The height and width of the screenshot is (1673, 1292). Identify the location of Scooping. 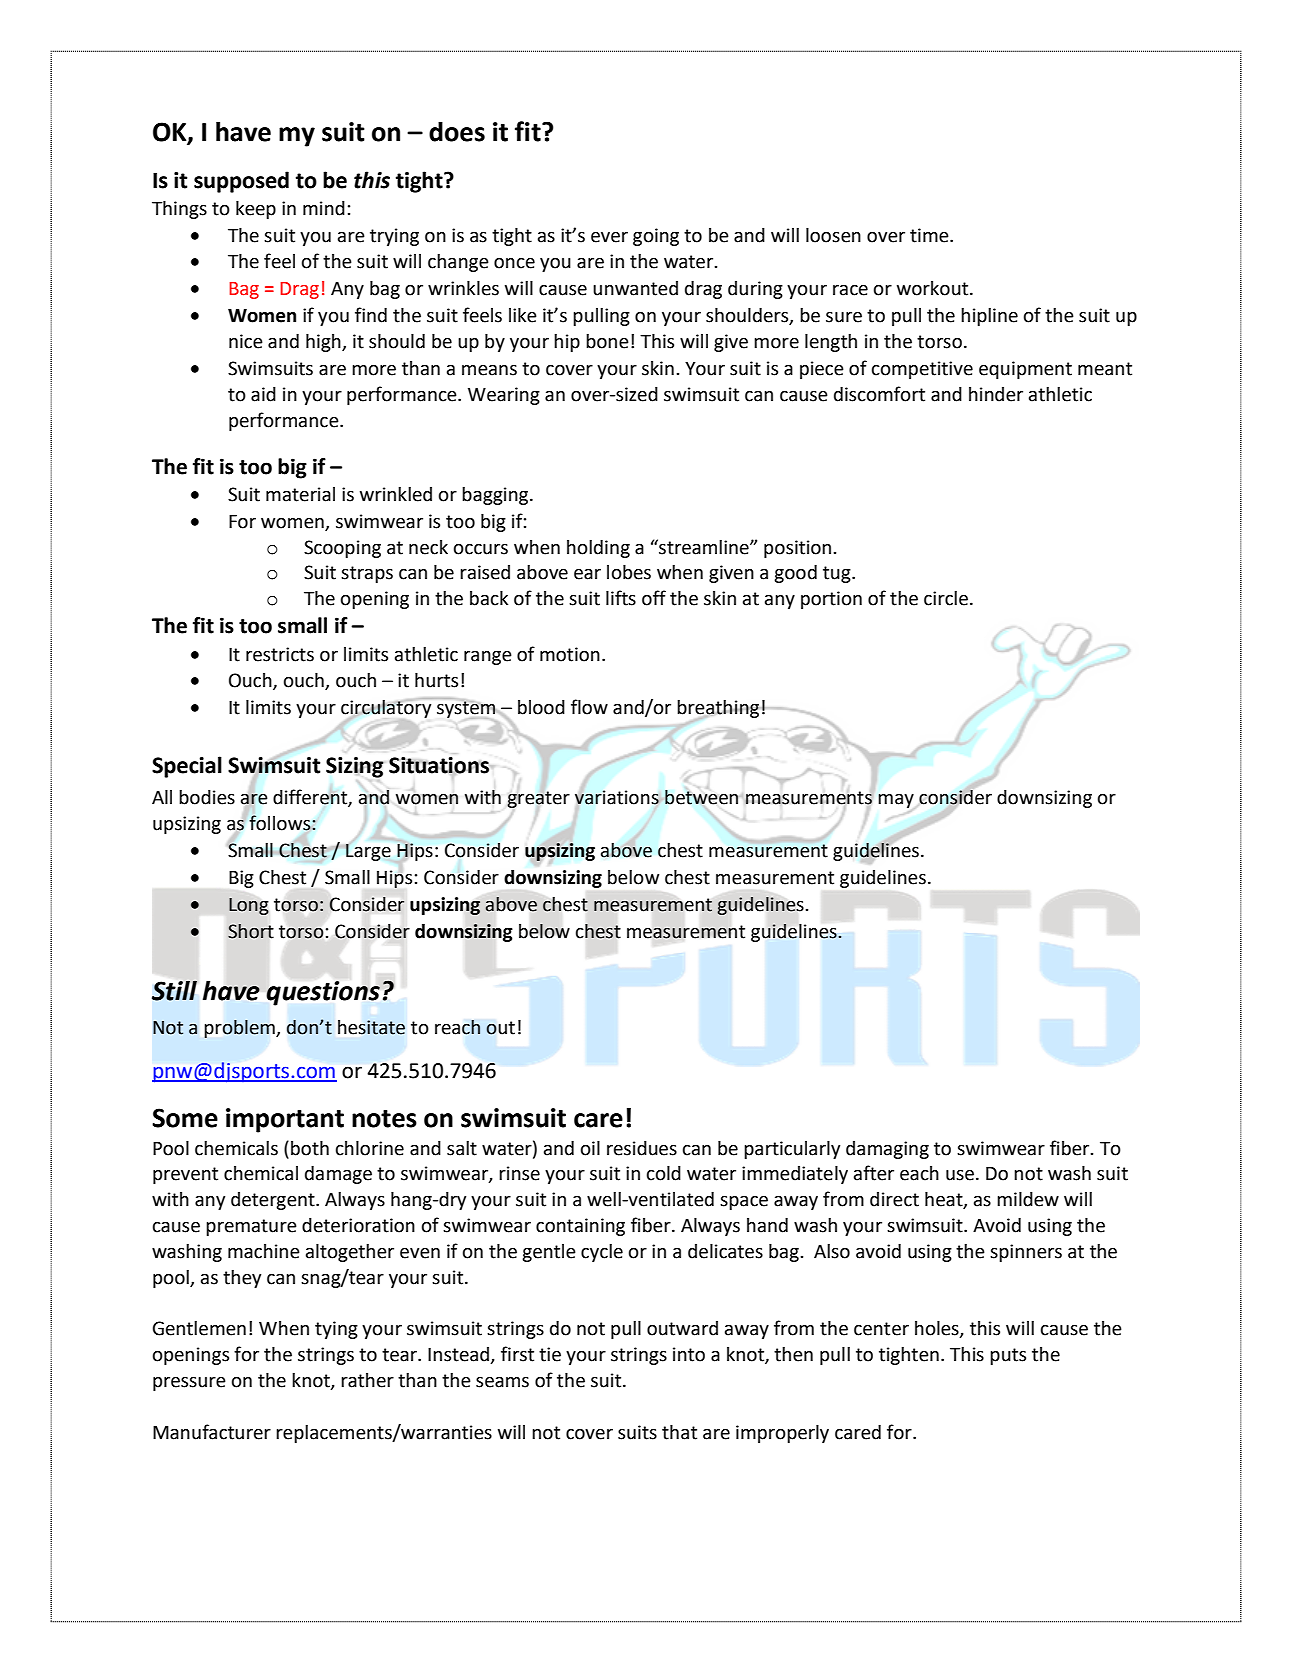
(342, 549).
